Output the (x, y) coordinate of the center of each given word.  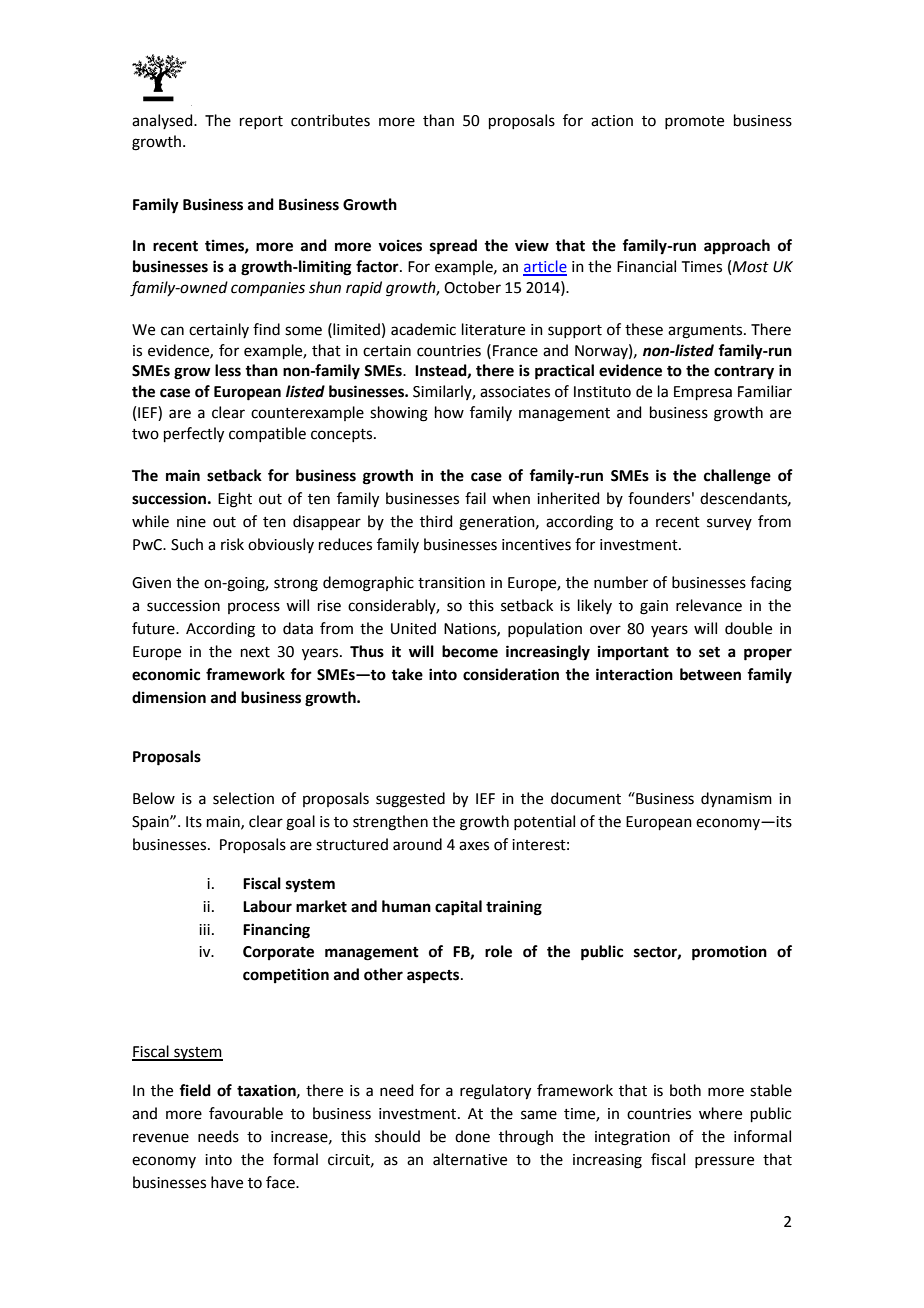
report (261, 122)
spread (453, 247)
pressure (724, 1162)
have (227, 1182)
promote (694, 122)
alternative (470, 1159)
